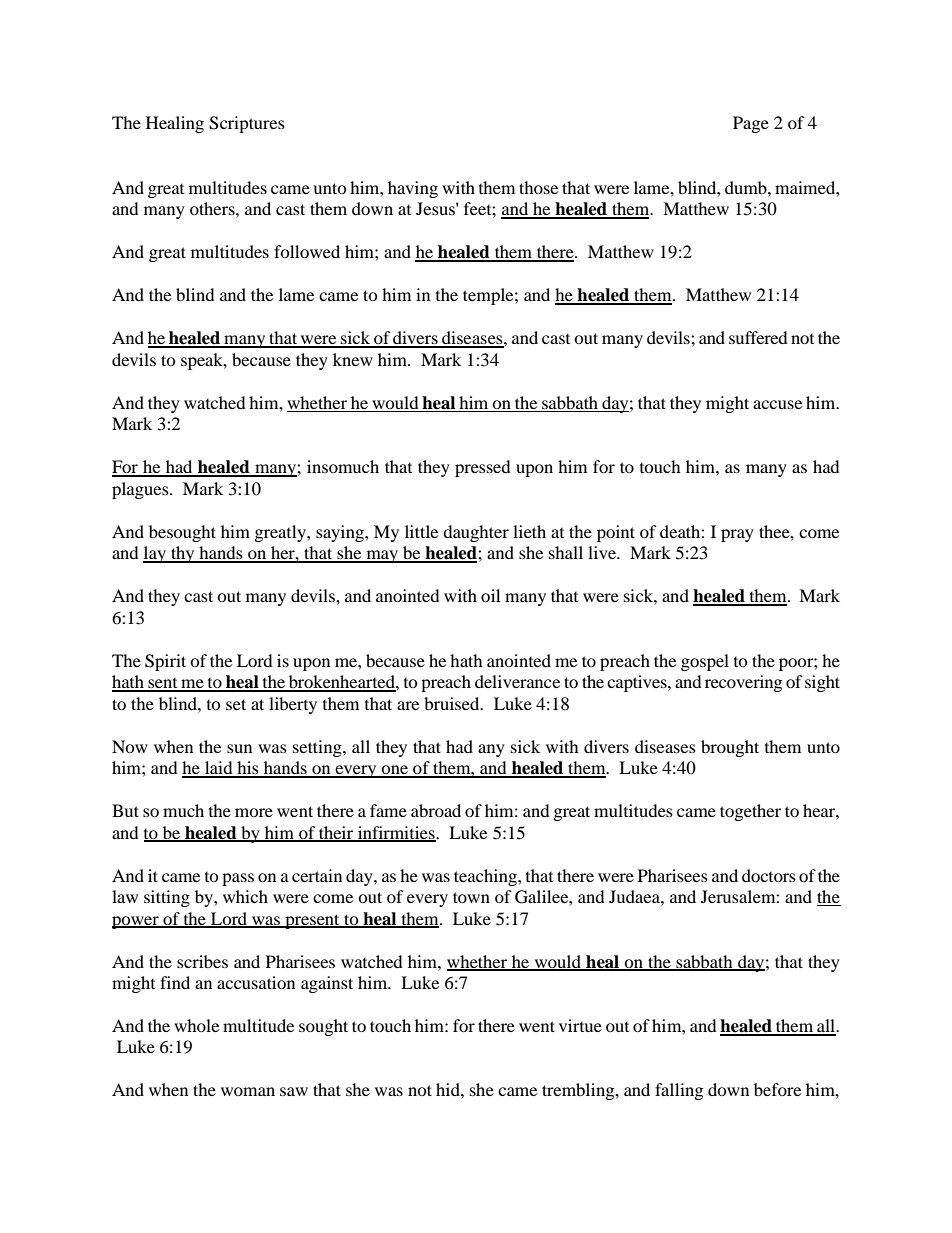 This screenshot has width=952, height=1233. Describe the element at coordinates (413, 189) in the screenshot. I see `having` at that location.
